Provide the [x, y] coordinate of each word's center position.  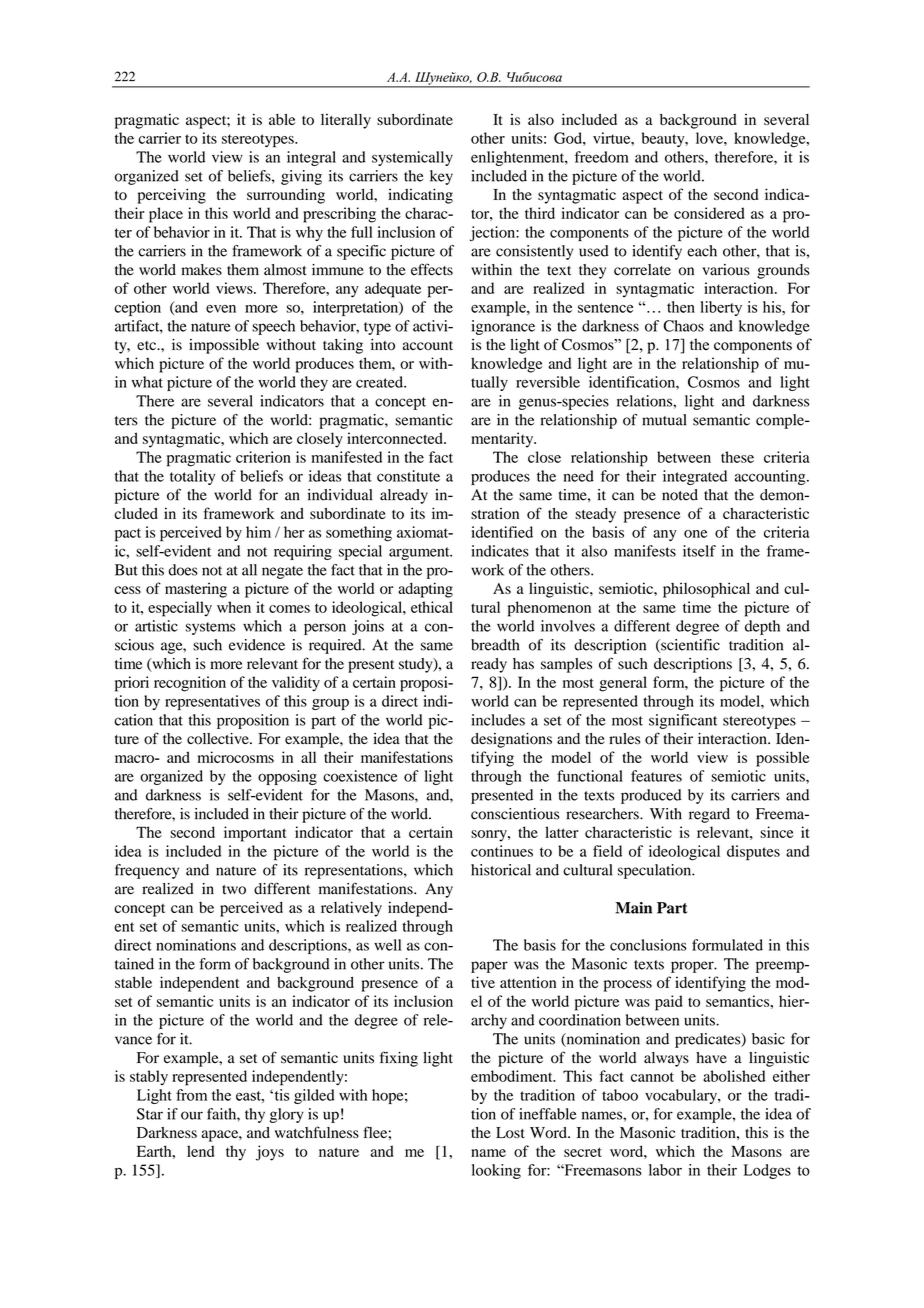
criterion [263, 457]
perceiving [172, 196]
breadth [495, 645]
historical [501, 870]
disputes [753, 853]
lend [200, 1151]
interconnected [396, 438]
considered [709, 213]
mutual [664, 420]
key [441, 177]
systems [211, 628]
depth [762, 627]
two [234, 890]
